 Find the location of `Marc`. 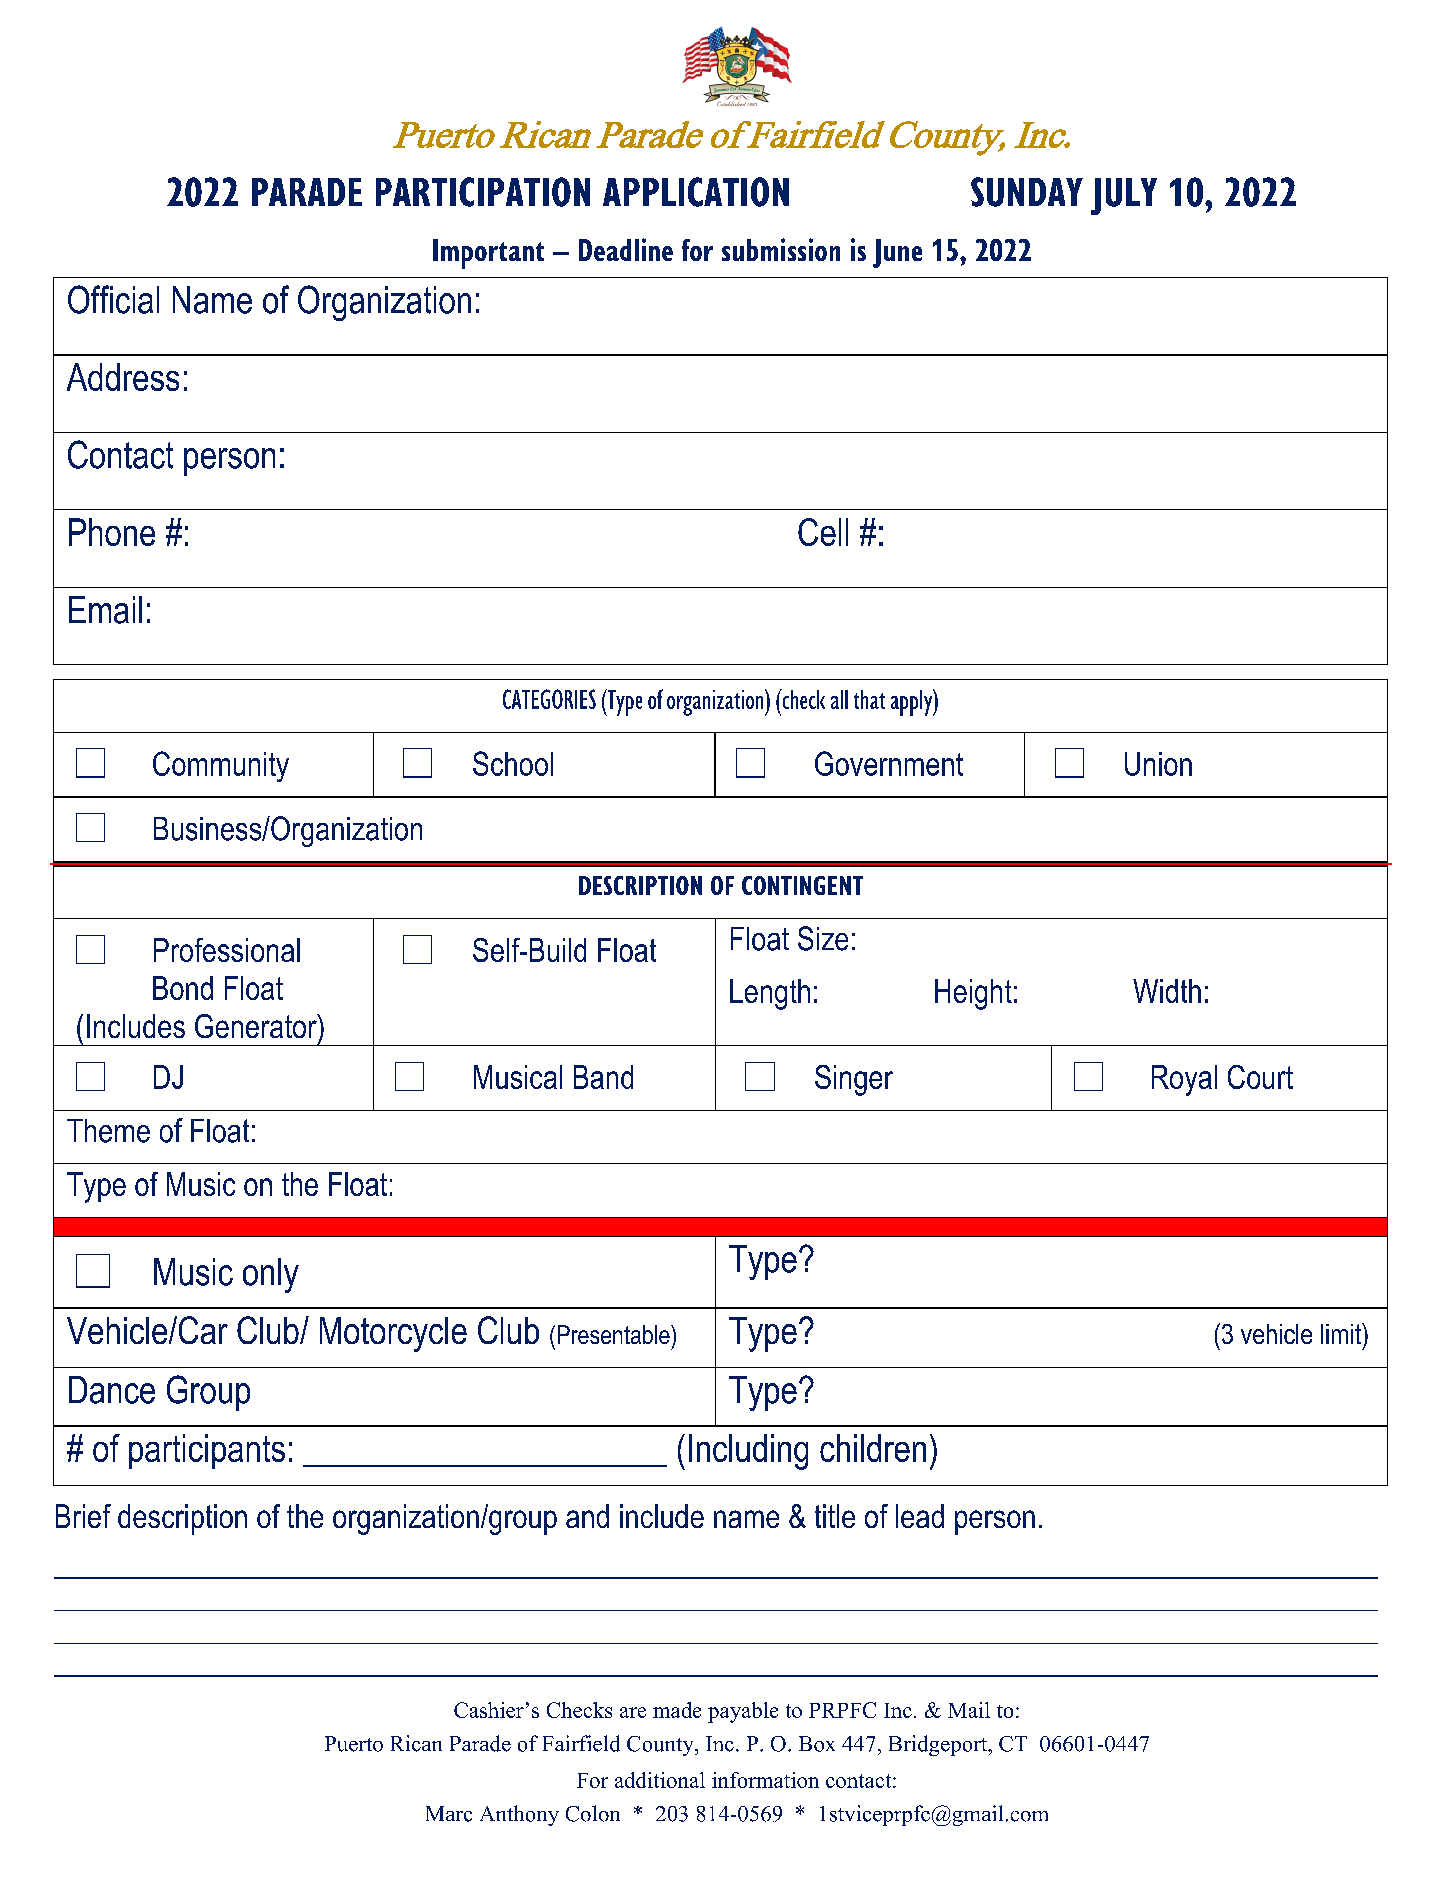

Marc is located at coordinates (449, 1814).
